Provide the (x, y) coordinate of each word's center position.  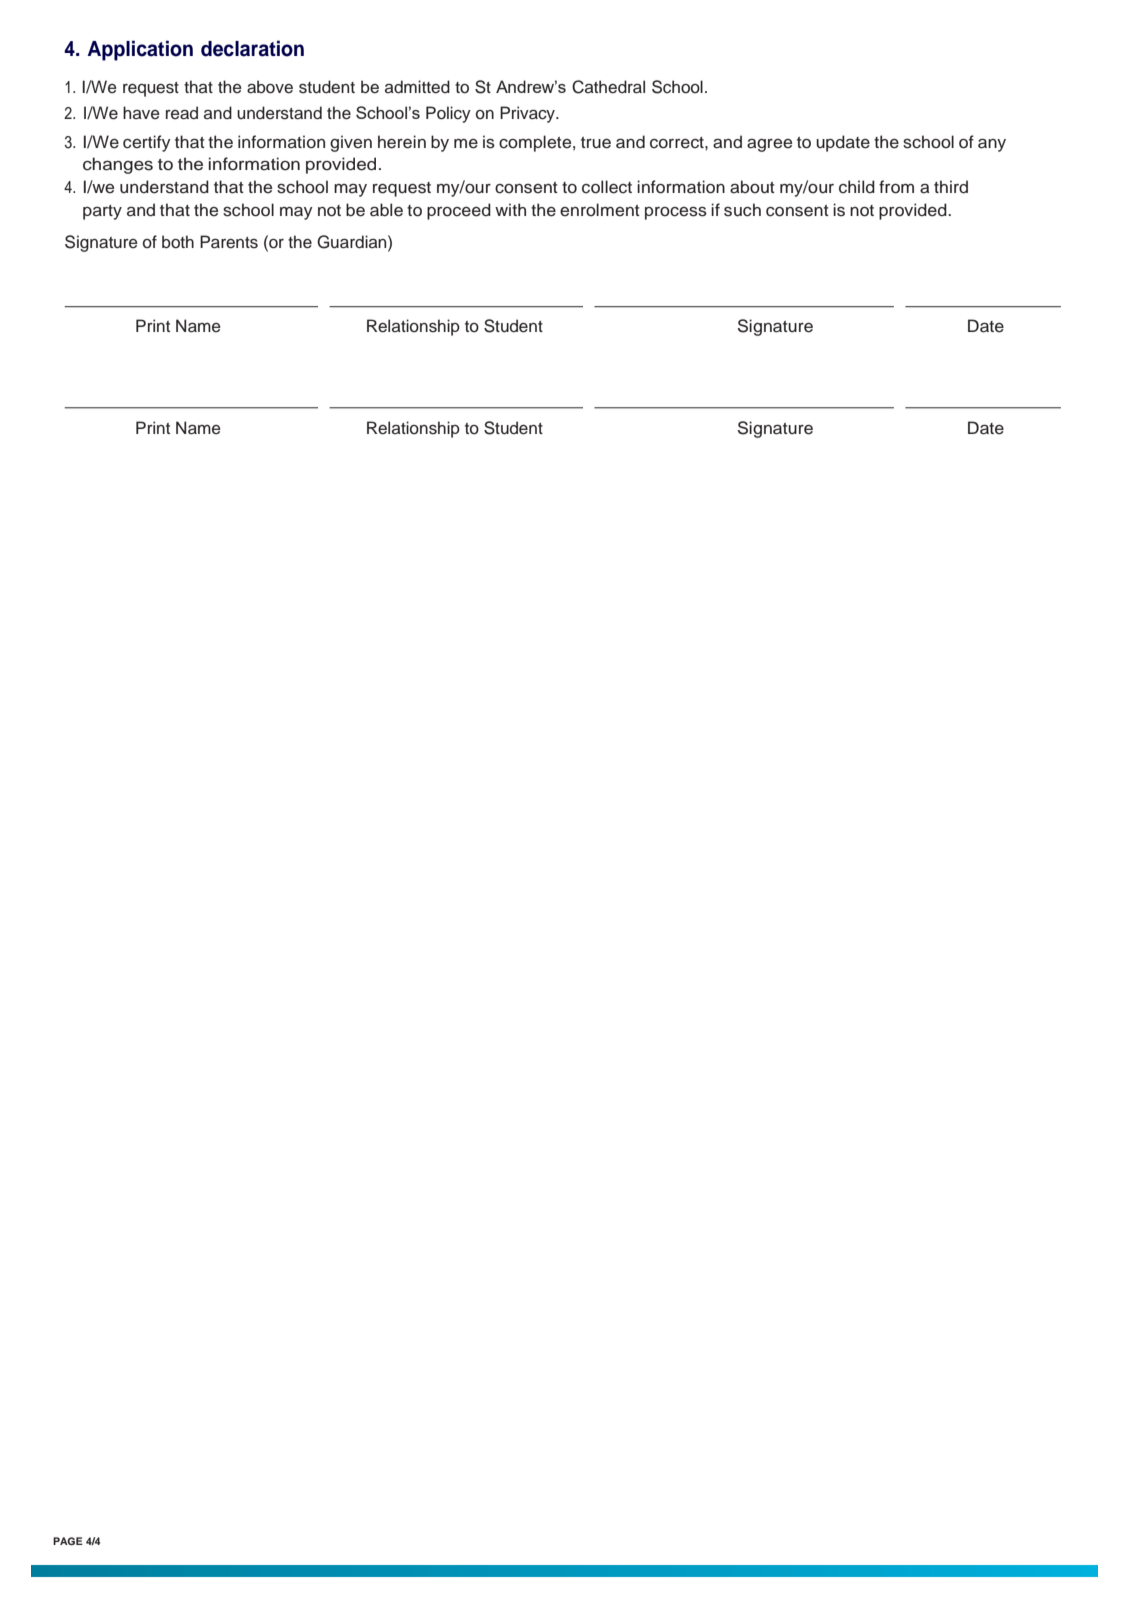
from (896, 187)
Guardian (353, 242)
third (951, 187)
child (857, 187)
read (182, 113)
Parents (229, 242)
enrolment (600, 210)
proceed (459, 211)
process (676, 213)
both (178, 242)
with (510, 209)
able (386, 210)
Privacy (528, 114)
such (742, 210)
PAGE (68, 1541)
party (102, 212)
